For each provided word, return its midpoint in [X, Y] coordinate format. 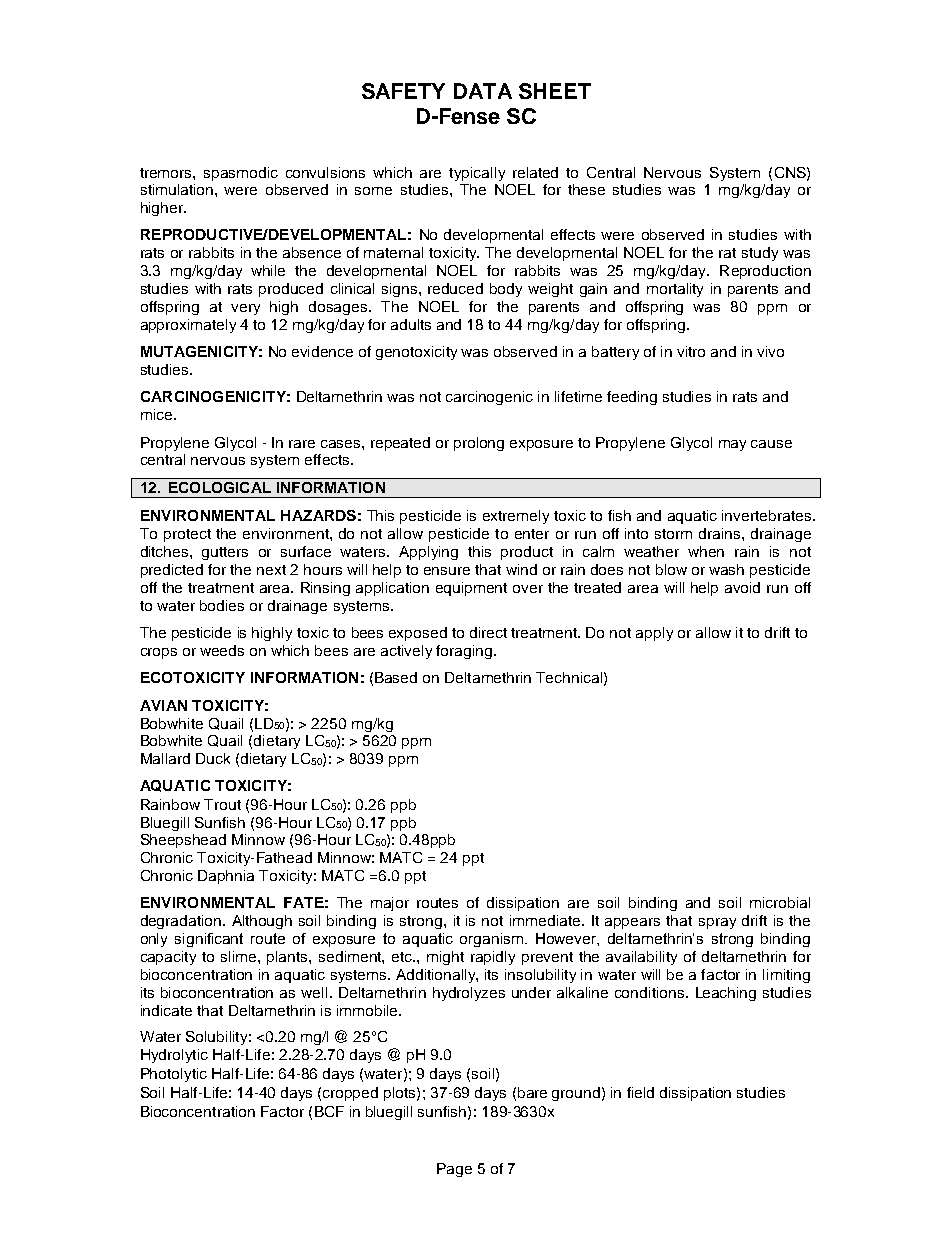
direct [488, 632]
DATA [483, 91]
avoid [742, 587]
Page [454, 1170]
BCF [329, 1111]
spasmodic [241, 174]
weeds [222, 650]
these [586, 189]
